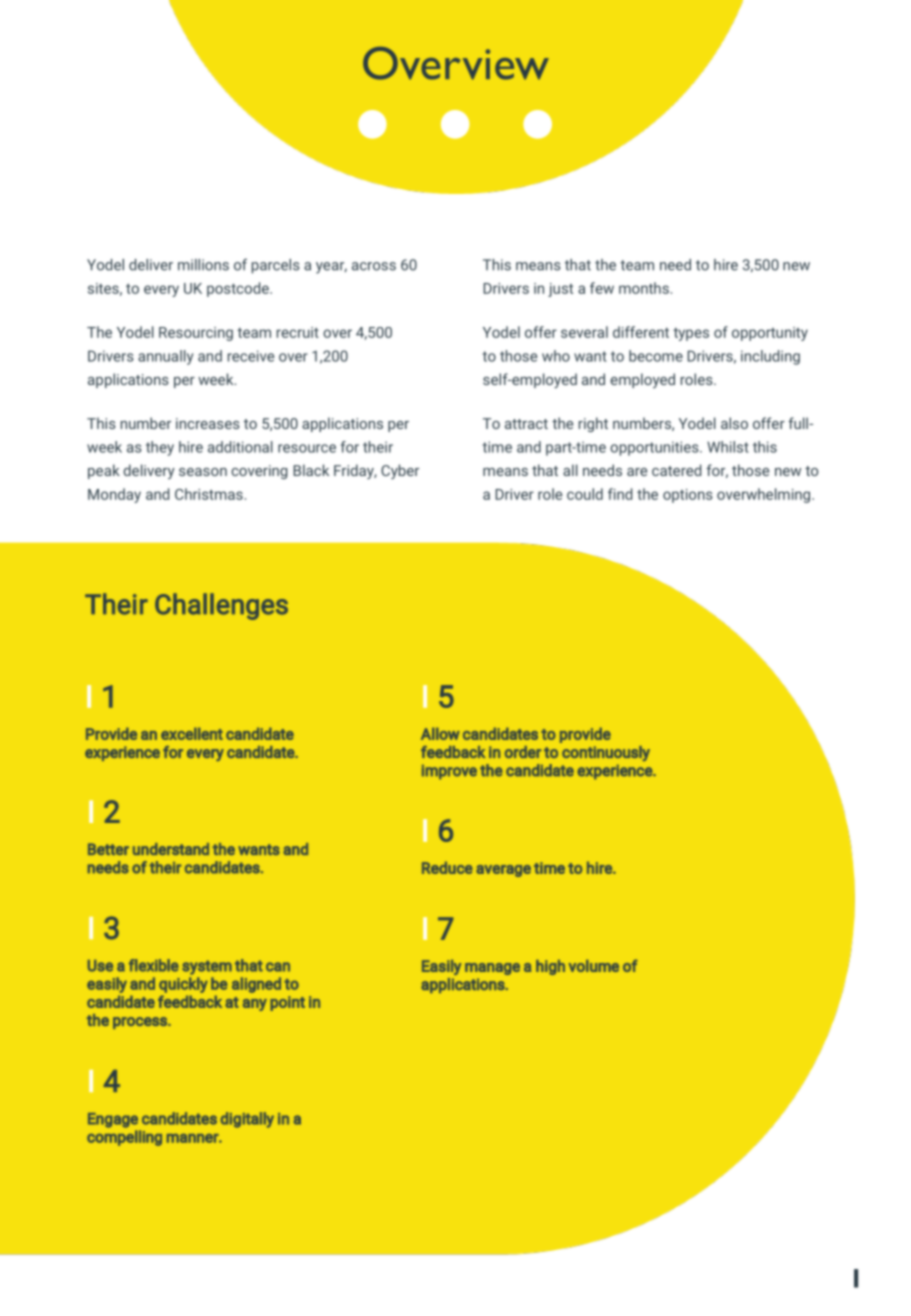  Describe the element at coordinates (606, 753) in the image. I see `continuously` at that location.
